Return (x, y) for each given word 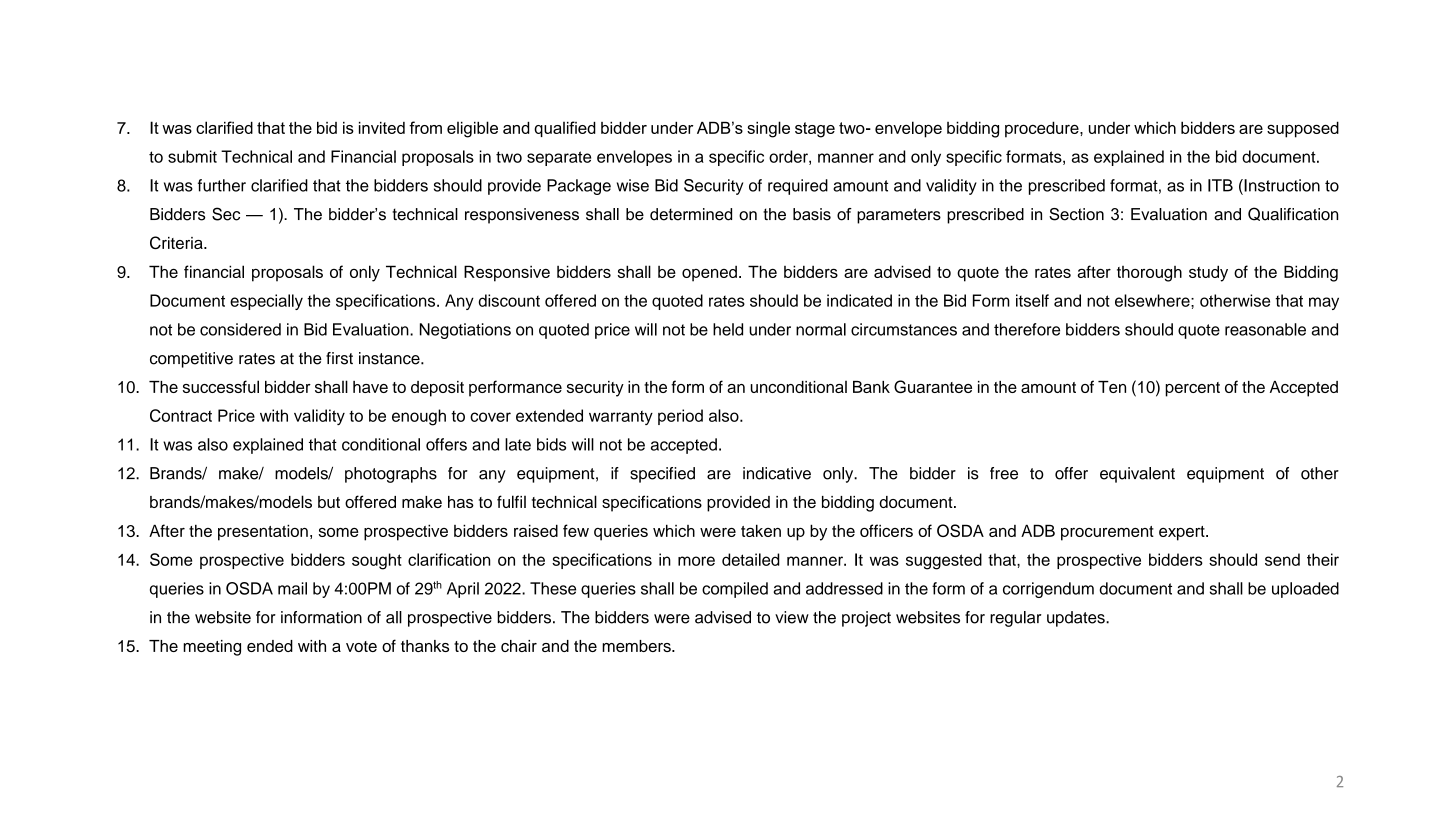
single (768, 129)
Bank (871, 387)
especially (266, 302)
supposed (1303, 129)
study (1208, 273)
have (370, 387)
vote (361, 646)
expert (1183, 533)
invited (382, 128)
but (329, 502)
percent (1192, 389)
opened (709, 274)
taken (761, 530)
